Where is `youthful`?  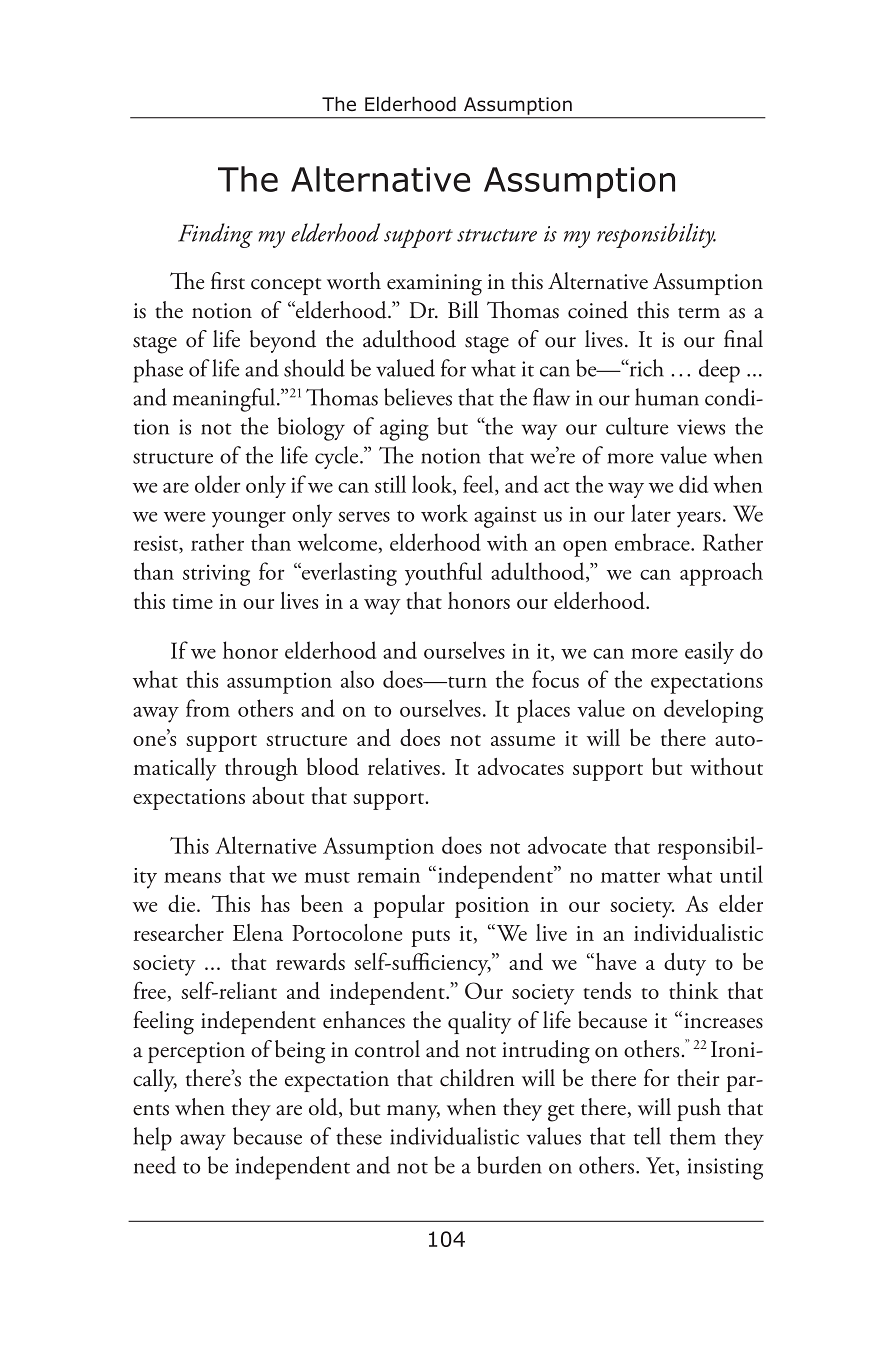
youthful is located at coordinates (443, 574).
